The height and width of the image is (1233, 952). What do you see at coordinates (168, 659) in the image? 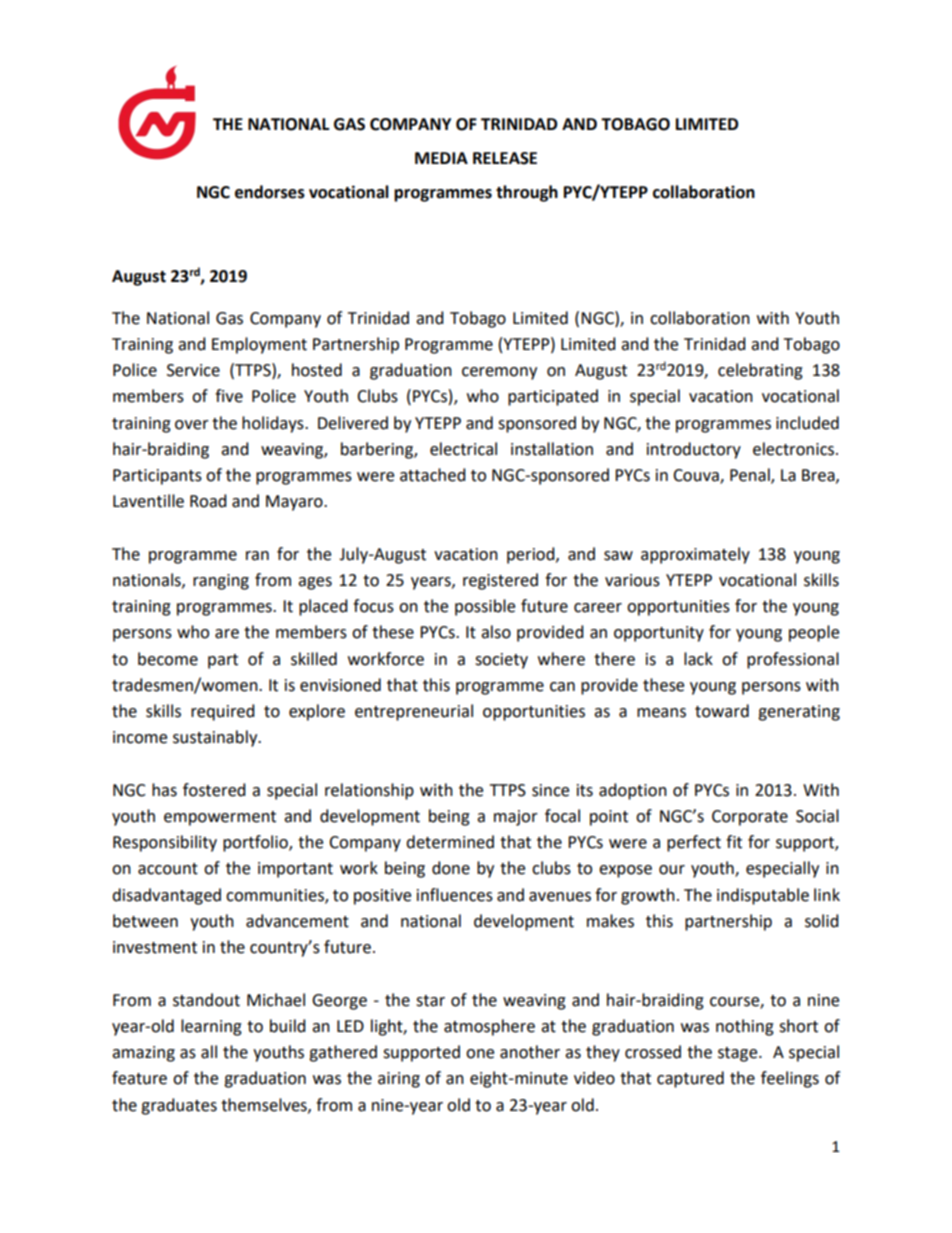
I see `become` at bounding box center [168, 659].
